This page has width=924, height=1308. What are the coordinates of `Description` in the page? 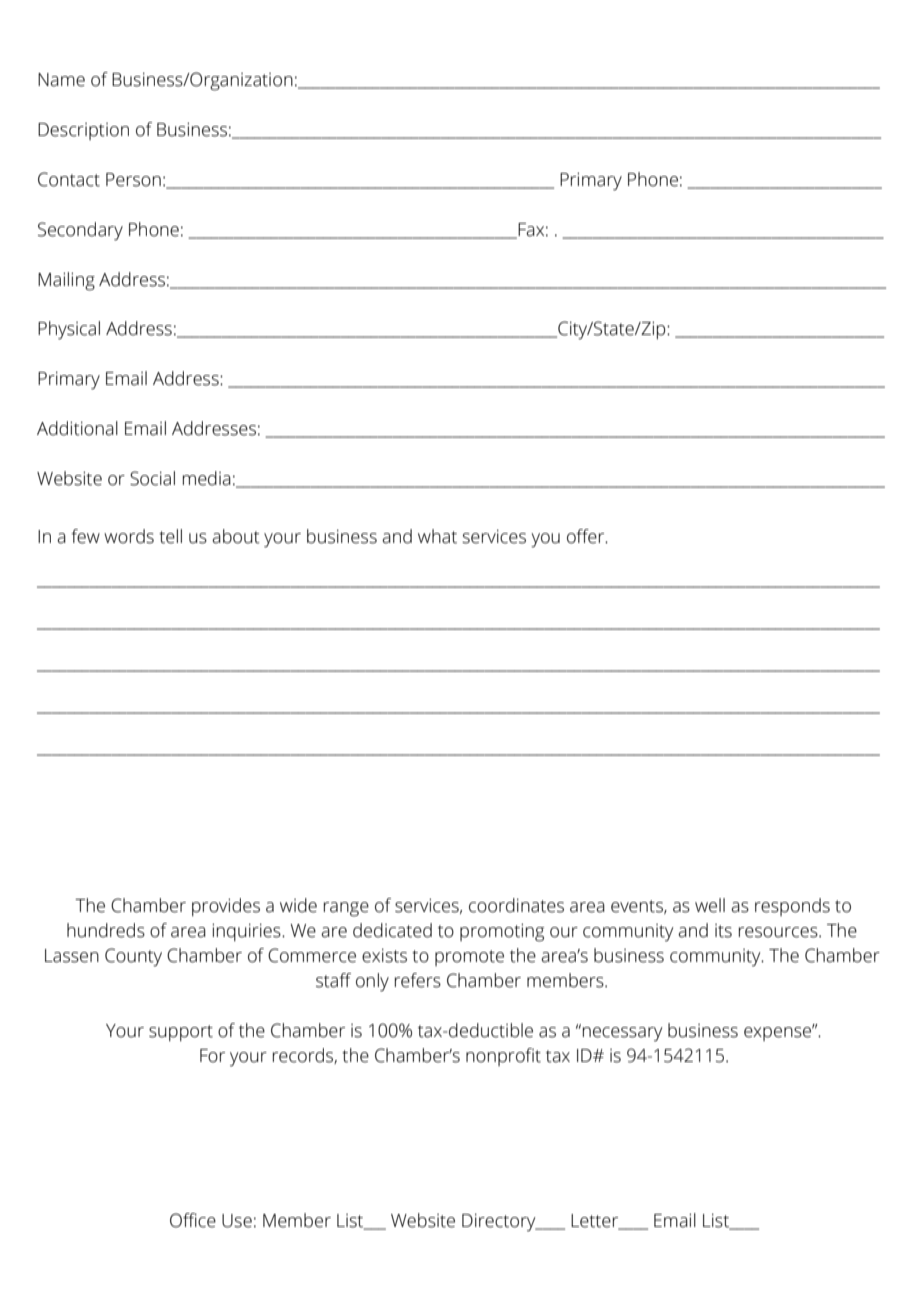 It's located at (83, 131).
